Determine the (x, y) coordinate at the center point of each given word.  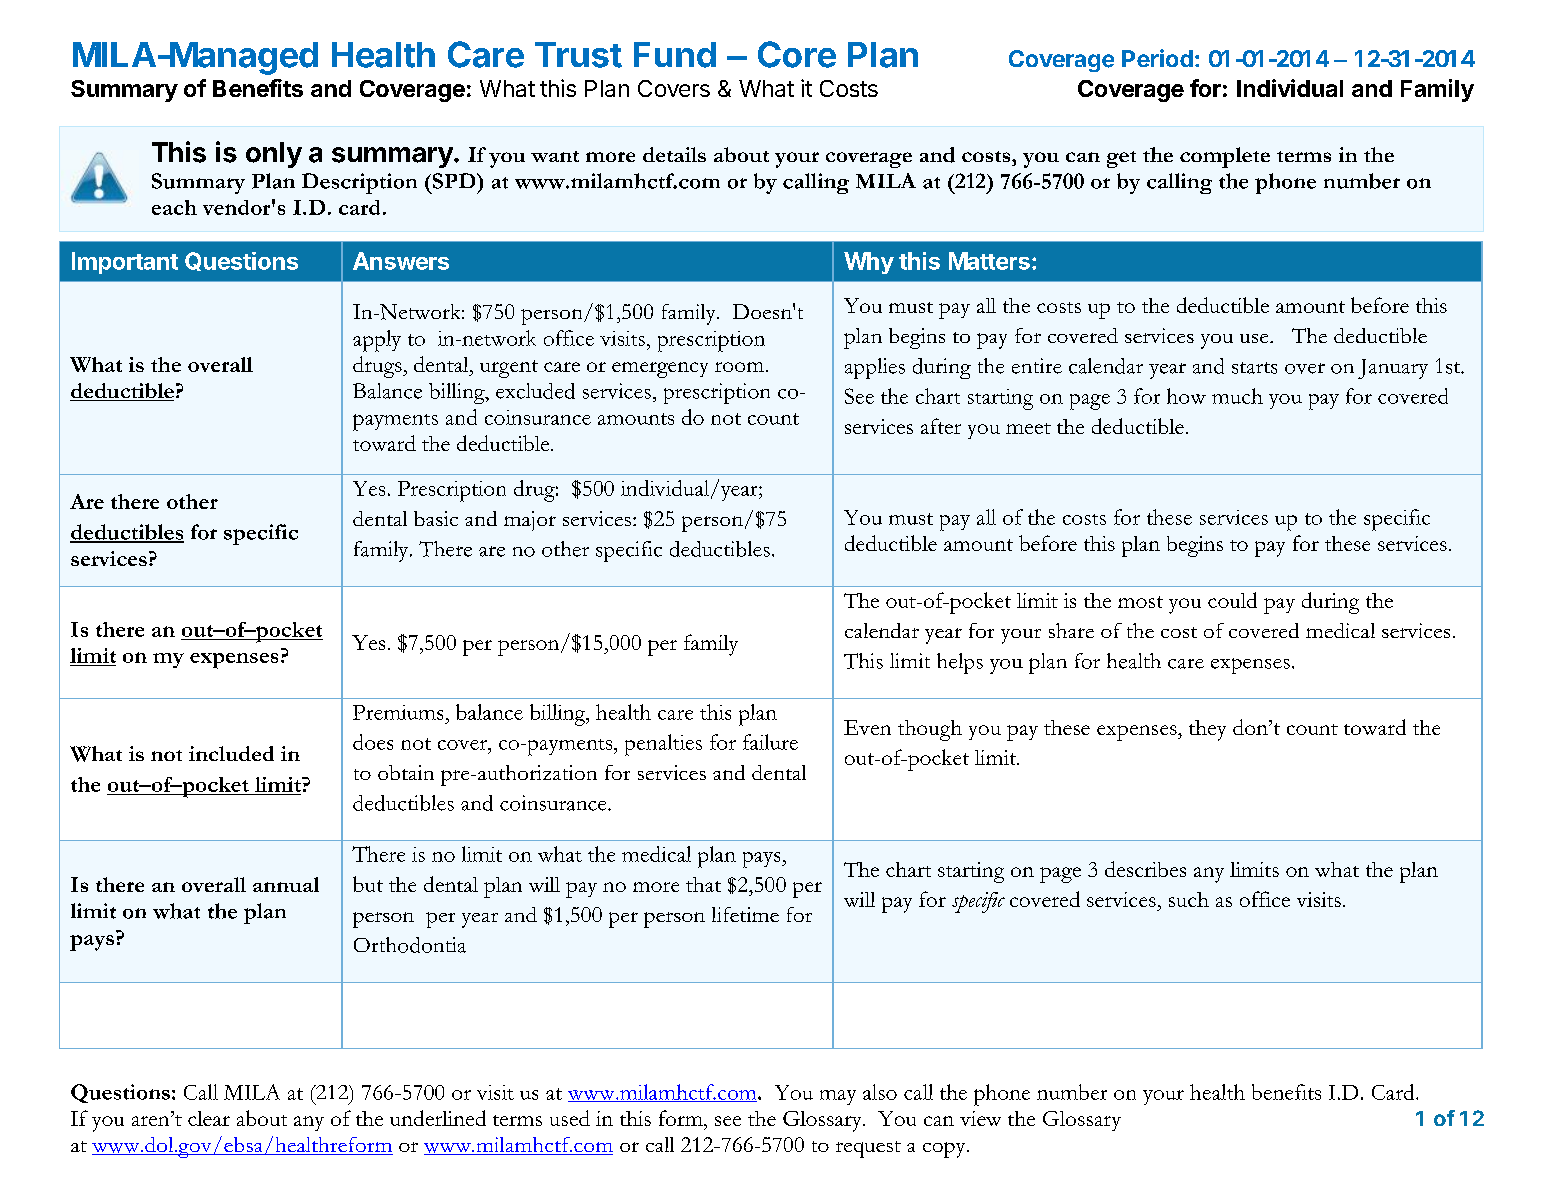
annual (286, 884)
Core (797, 54)
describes (1145, 869)
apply (377, 341)
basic (436, 518)
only (274, 155)
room (739, 367)
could (1232, 600)
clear (209, 1118)
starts (1254, 368)
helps (960, 663)
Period (1157, 58)
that (703, 884)
